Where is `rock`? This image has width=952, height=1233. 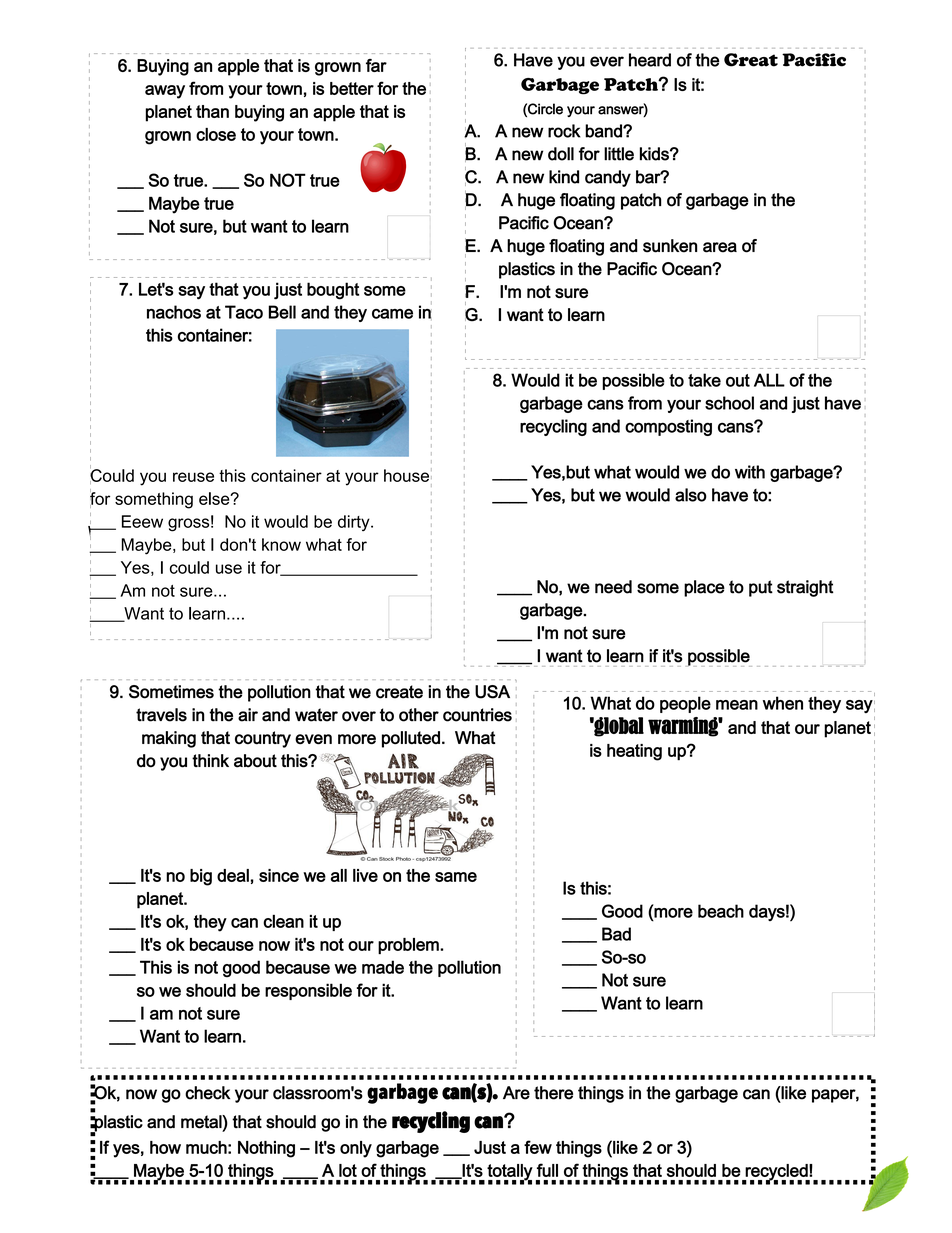 rock is located at coordinates (564, 131).
